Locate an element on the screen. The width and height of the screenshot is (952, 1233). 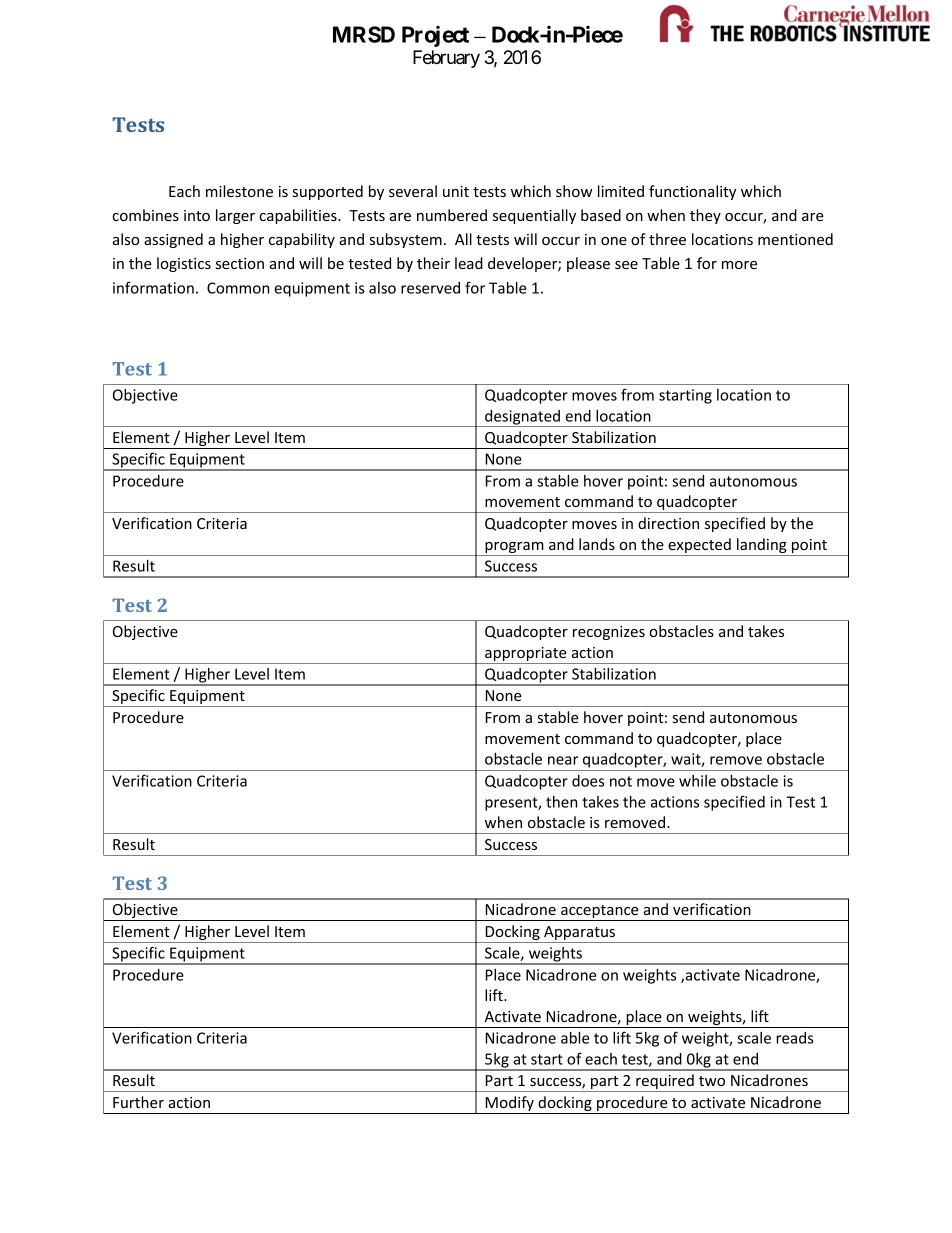
functionality is located at coordinates (692, 192).
